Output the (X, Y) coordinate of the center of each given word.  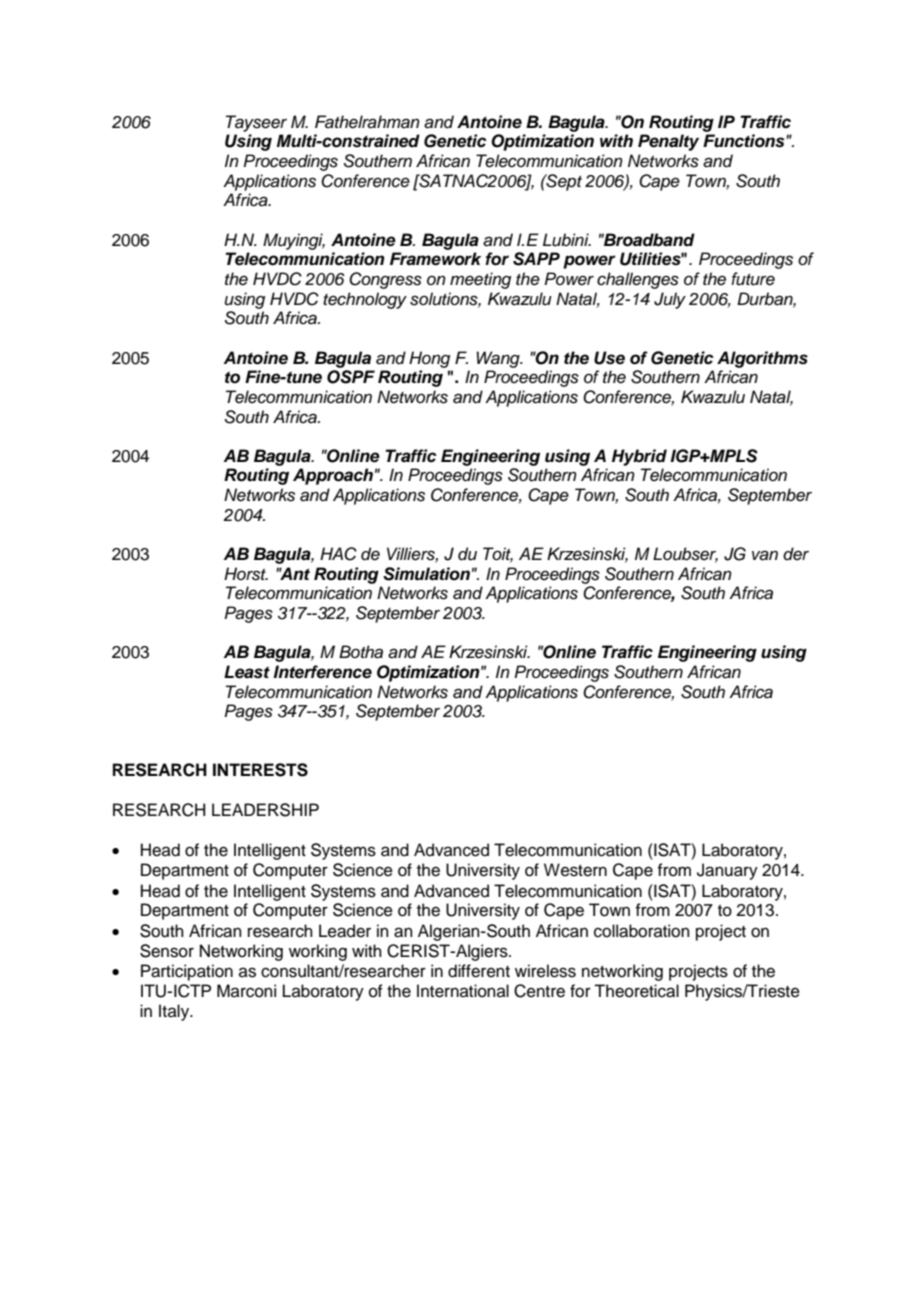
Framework (435, 259)
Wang (499, 359)
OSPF (351, 377)
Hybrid (639, 457)
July (670, 300)
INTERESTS (260, 770)
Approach (333, 476)
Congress (385, 280)
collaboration (642, 931)
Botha (361, 652)
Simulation (426, 574)
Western (575, 870)
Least (247, 672)
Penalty (668, 142)
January (727, 871)
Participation (187, 972)
